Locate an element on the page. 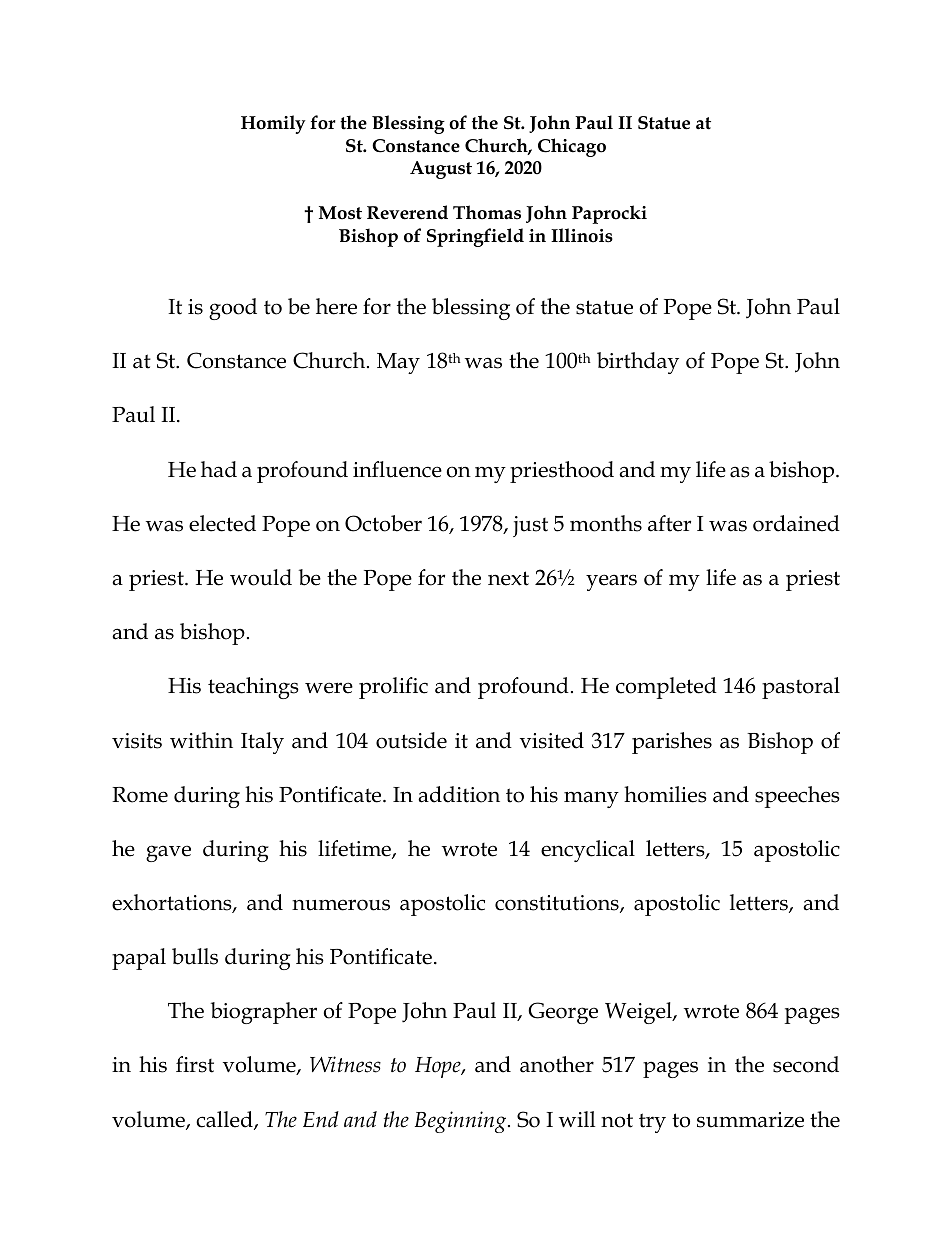 This page has width=952, height=1233. addition is located at coordinates (459, 794).
